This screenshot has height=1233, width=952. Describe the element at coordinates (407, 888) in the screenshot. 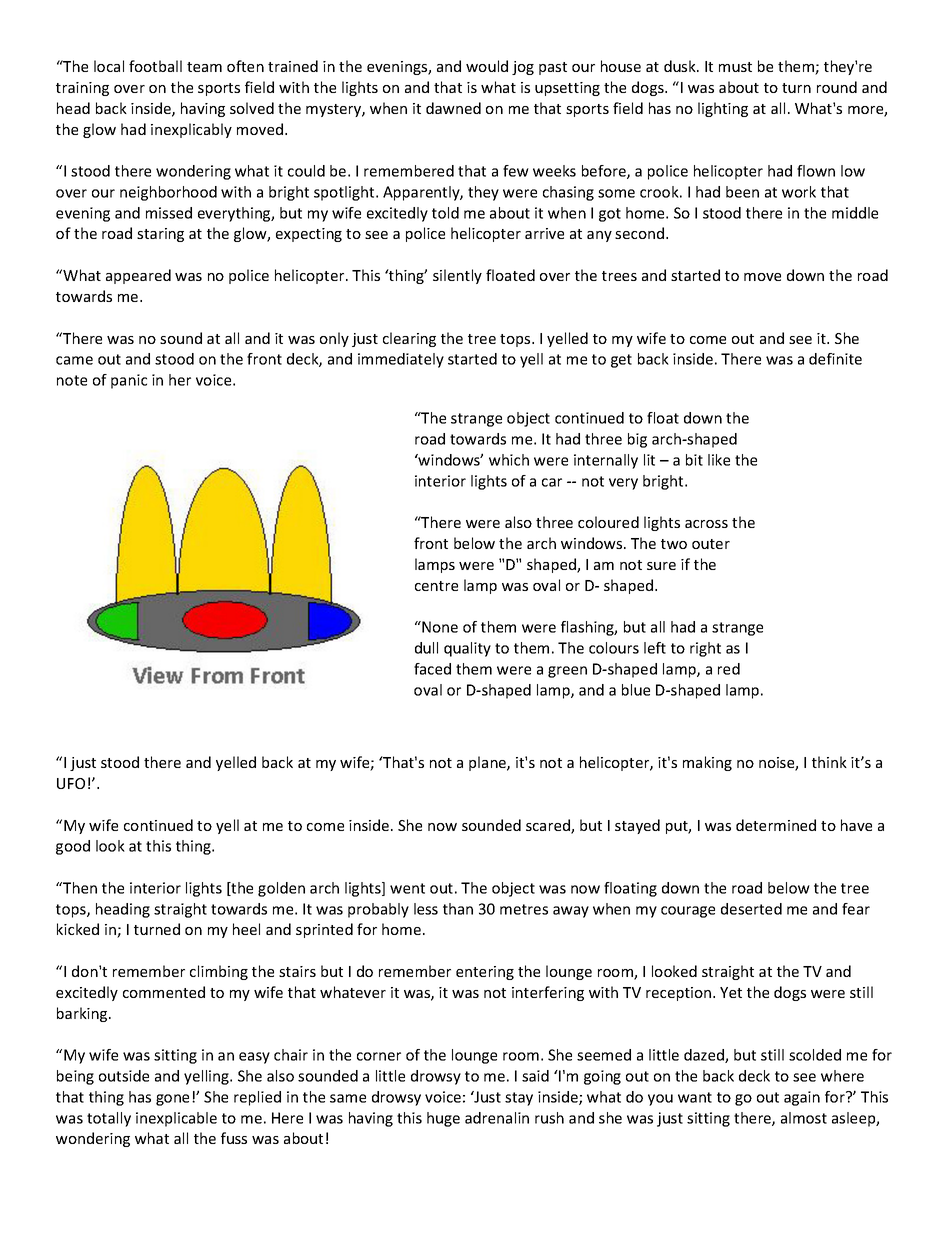

I see `went` at that location.
